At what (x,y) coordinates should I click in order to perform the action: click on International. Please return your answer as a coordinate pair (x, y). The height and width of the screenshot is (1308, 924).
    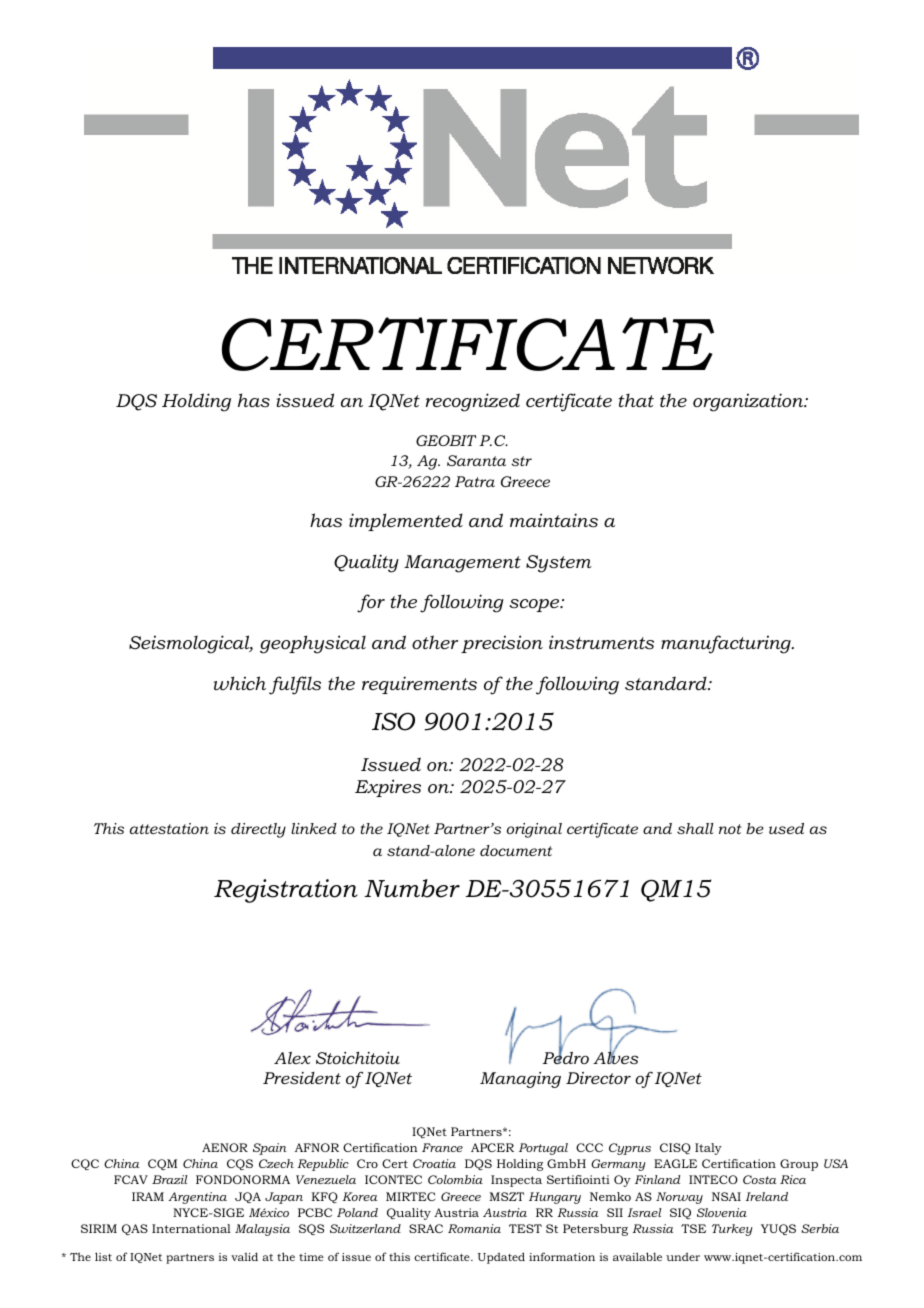
    Looking at the image, I should click on (191, 1228).
